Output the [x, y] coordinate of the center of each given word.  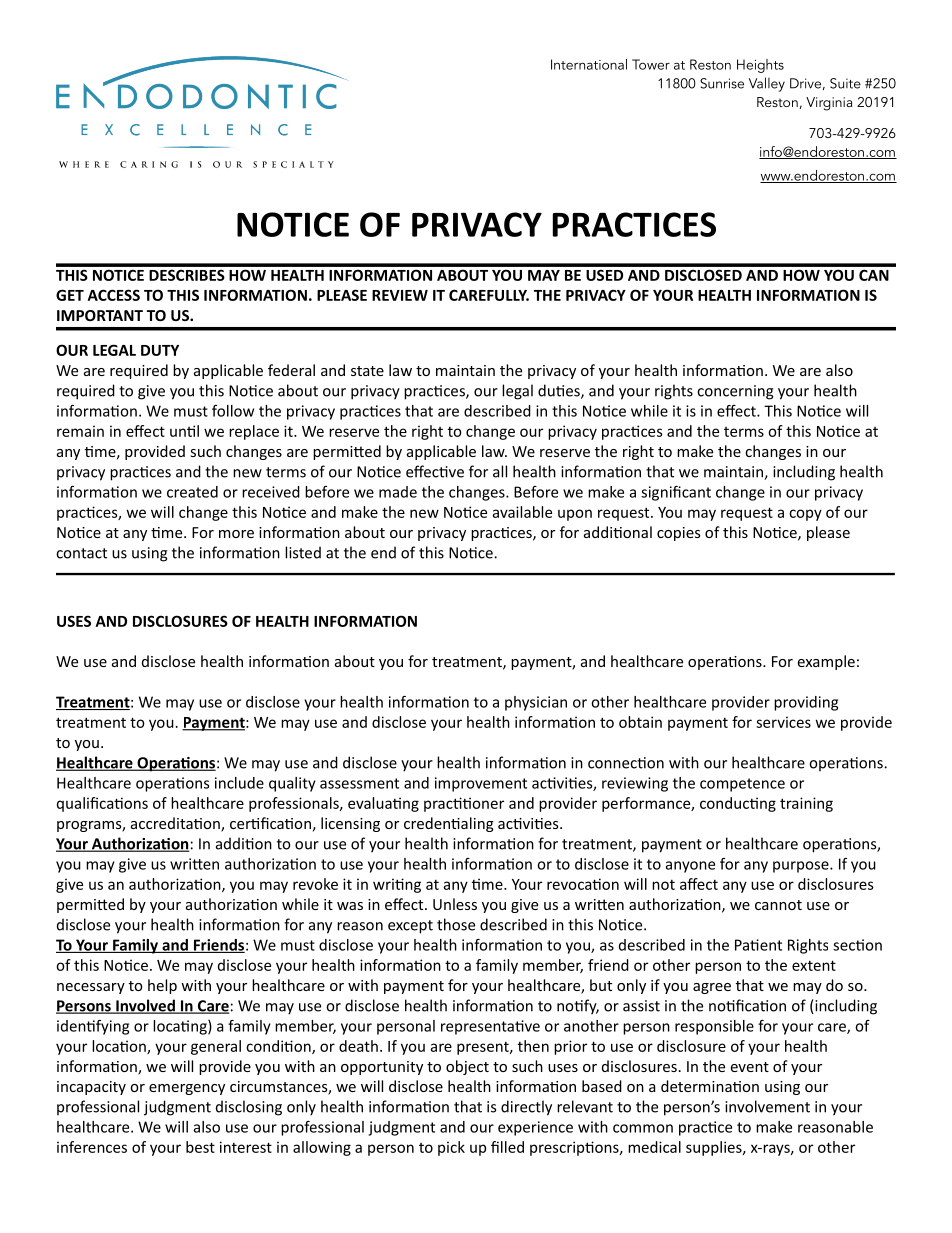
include [239, 783]
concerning [735, 392]
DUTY [160, 350]
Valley [767, 84]
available [522, 512]
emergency [187, 1089]
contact [81, 553]
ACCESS [114, 295]
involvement [767, 1106]
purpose [802, 867]
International [589, 64]
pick [451, 1148]
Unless [455, 904]
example [826, 662]
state [367, 371]
